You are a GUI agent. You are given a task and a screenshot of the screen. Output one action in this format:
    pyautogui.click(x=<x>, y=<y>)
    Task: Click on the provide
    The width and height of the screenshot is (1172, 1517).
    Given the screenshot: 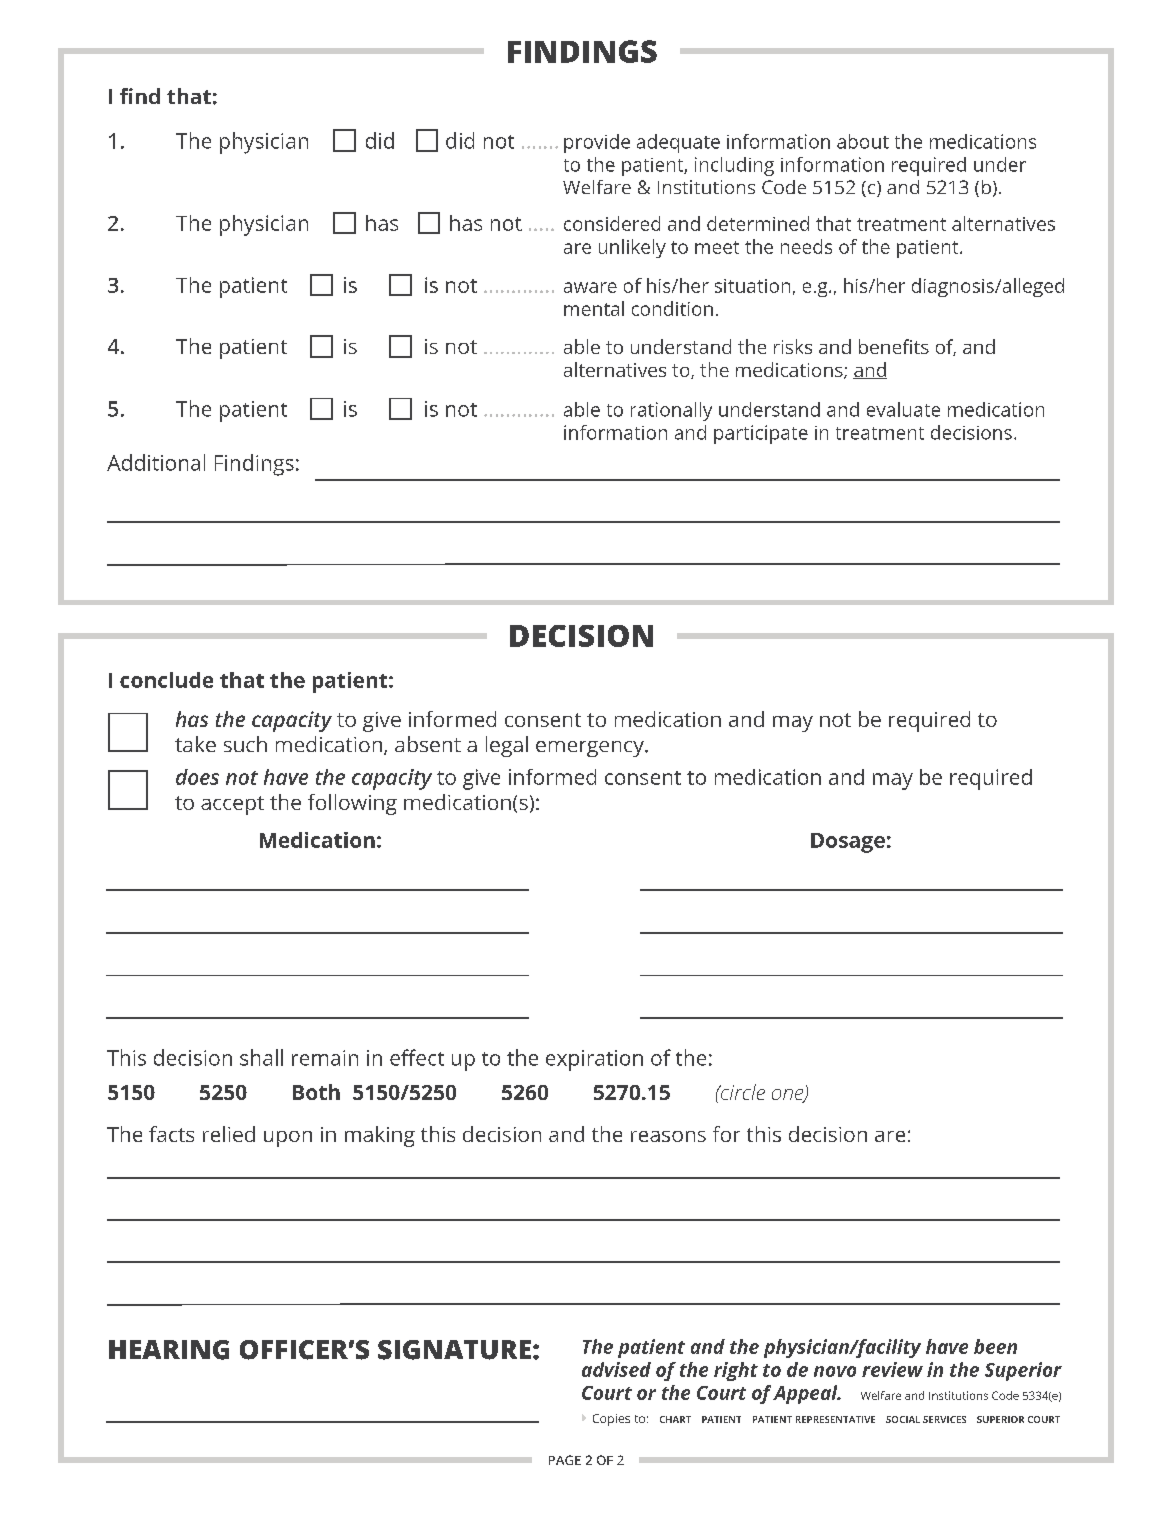 What is the action you would take?
    pyautogui.click(x=597, y=143)
